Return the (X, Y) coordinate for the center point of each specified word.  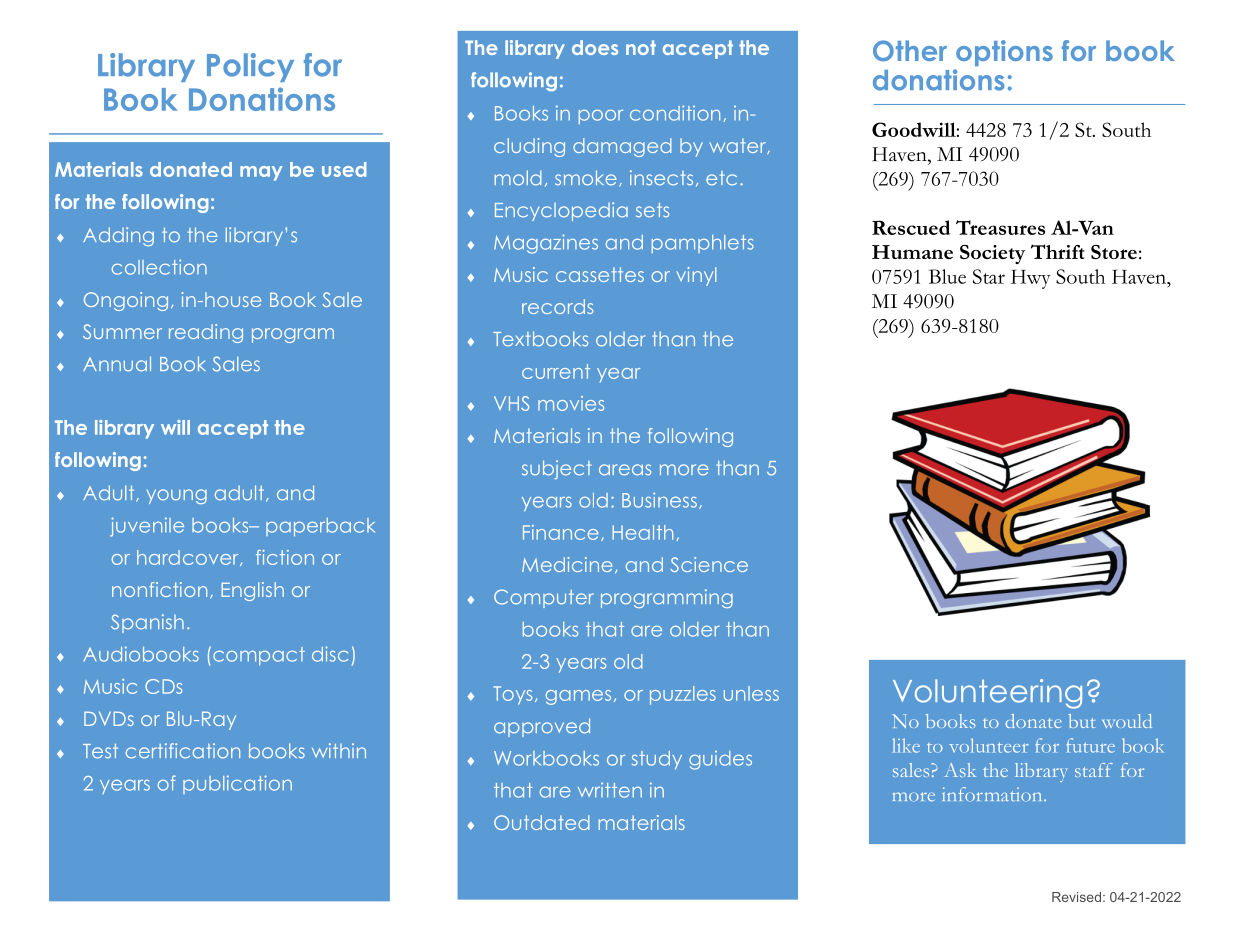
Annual (117, 364)
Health (642, 532)
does (595, 47)
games (578, 697)
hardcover (189, 558)
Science (709, 564)
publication (237, 784)
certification (183, 751)
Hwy (1031, 279)
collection (159, 267)
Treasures (1000, 227)
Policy (250, 67)
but (1082, 721)
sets (652, 210)
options (1004, 53)
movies (571, 403)
